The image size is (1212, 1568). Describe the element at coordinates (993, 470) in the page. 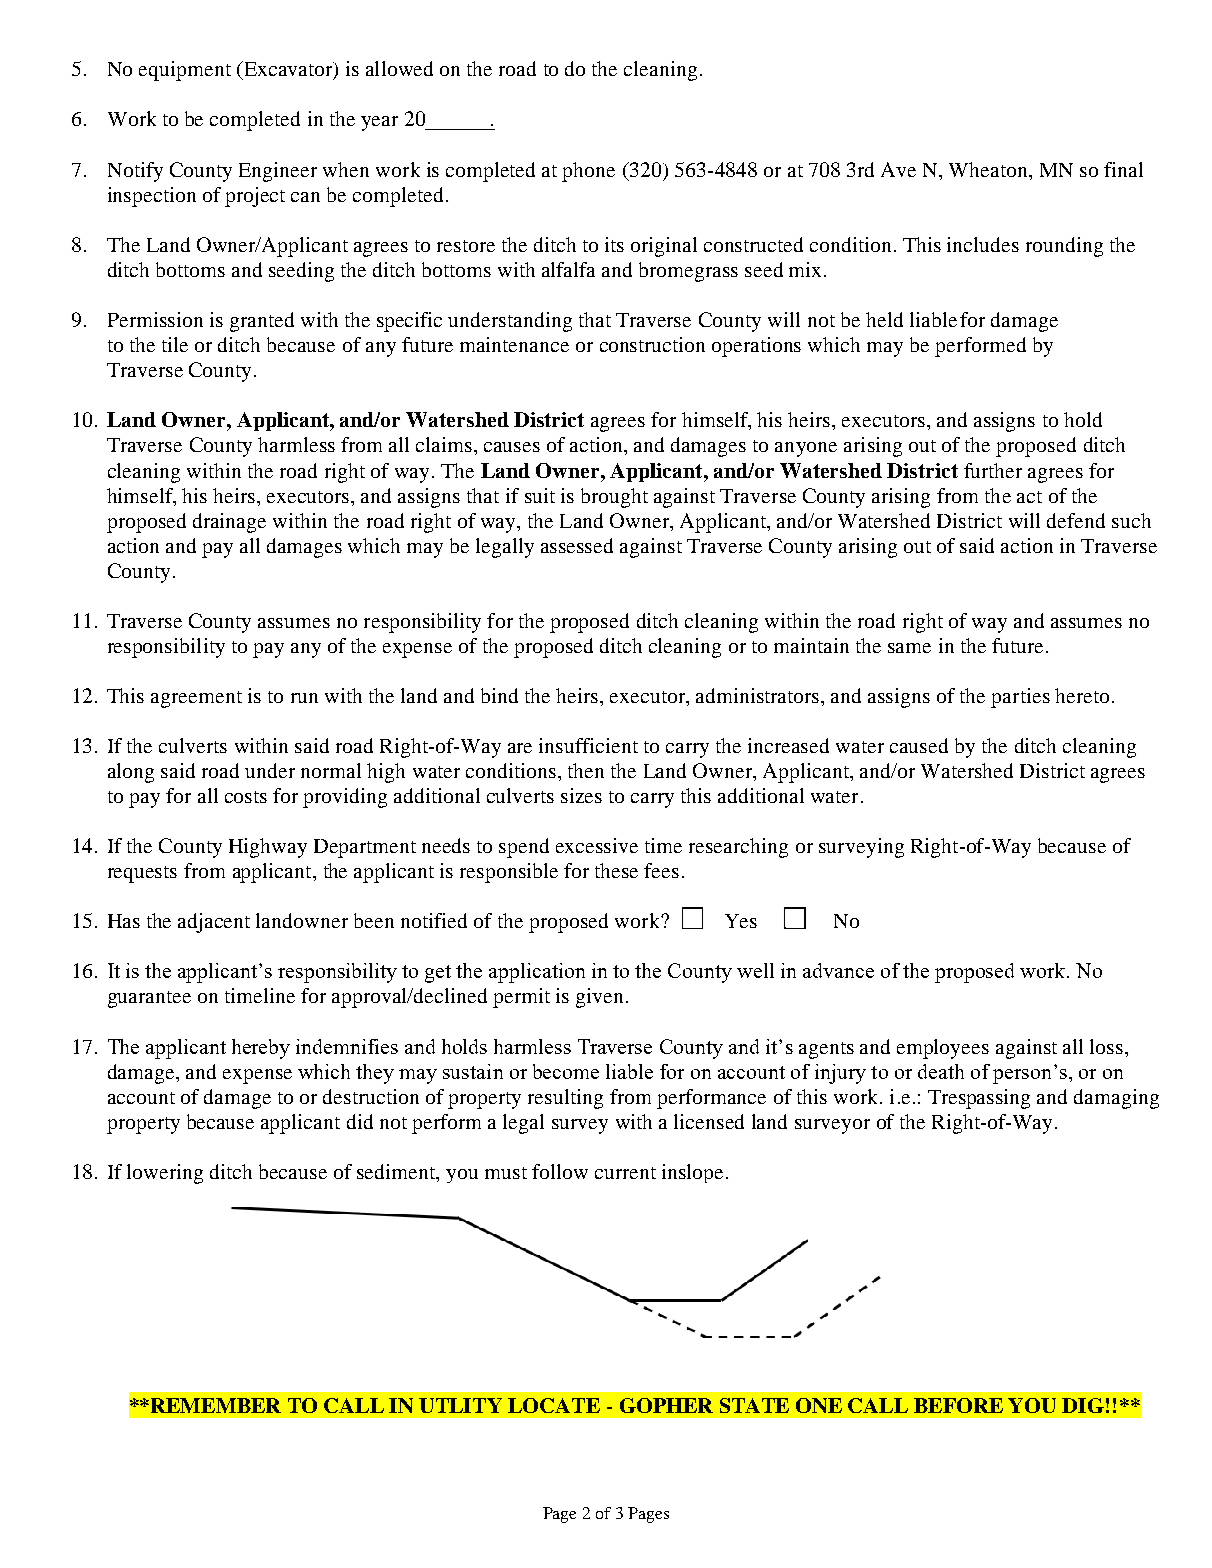

I see `further` at that location.
